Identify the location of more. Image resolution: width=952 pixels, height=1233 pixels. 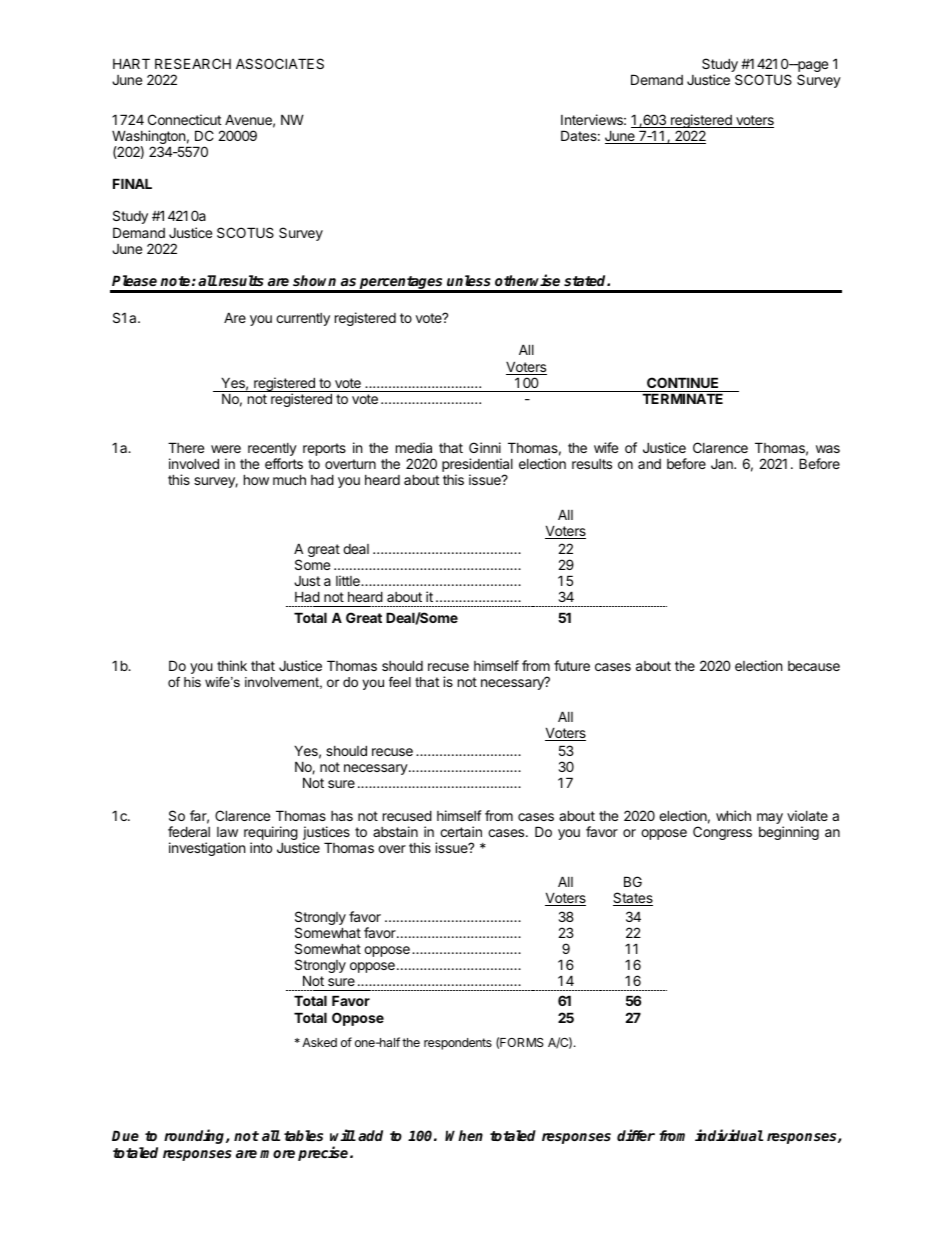
(277, 1154).
